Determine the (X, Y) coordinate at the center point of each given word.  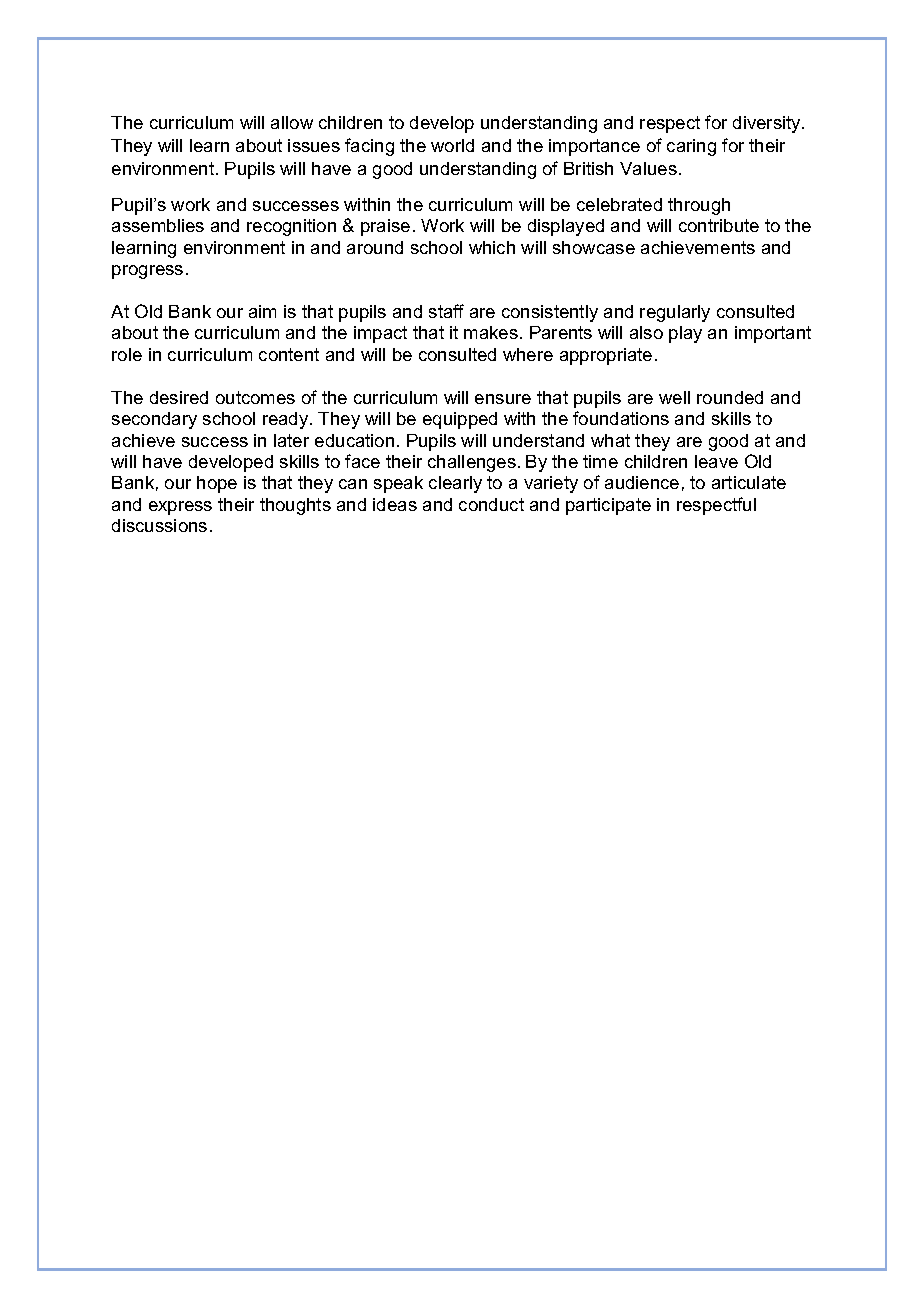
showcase (594, 247)
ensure (503, 399)
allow (292, 122)
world (452, 145)
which (492, 247)
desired (179, 397)
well (674, 397)
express (180, 508)
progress (147, 272)
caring (691, 147)
